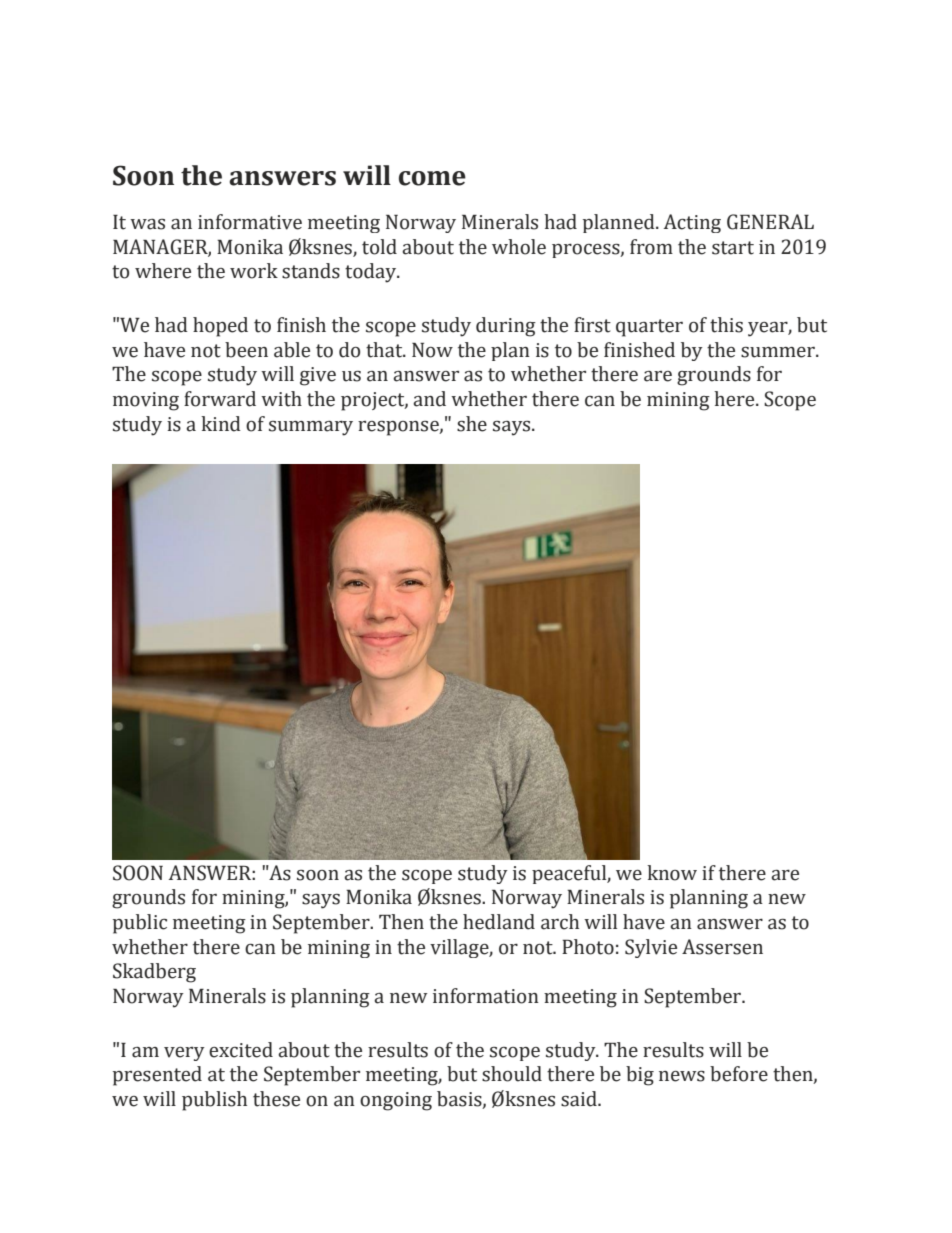 The height and width of the document is (1233, 952). I want to click on quarter, so click(649, 328).
